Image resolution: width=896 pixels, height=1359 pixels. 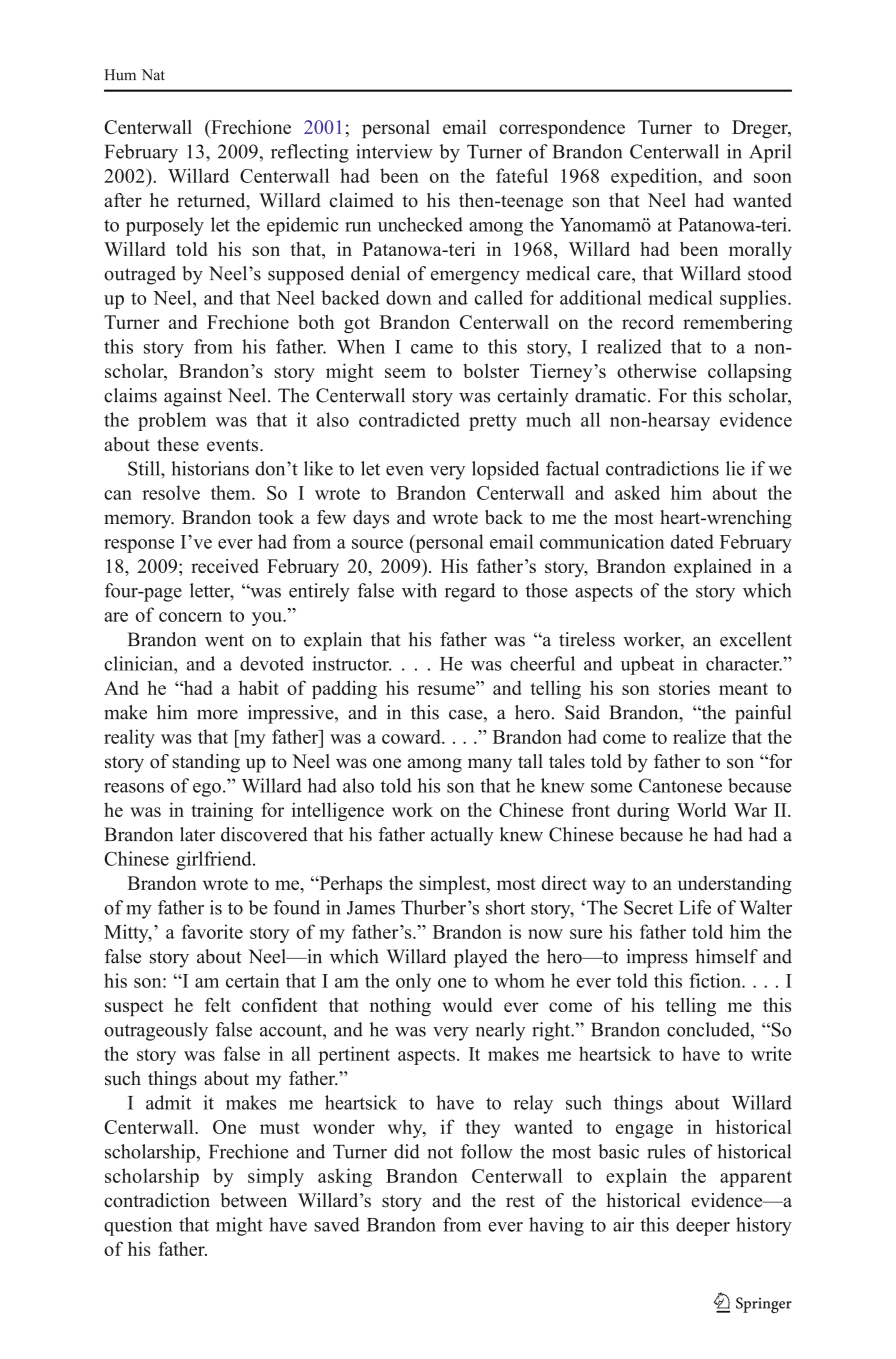 I want to click on simplest, so click(x=453, y=885).
